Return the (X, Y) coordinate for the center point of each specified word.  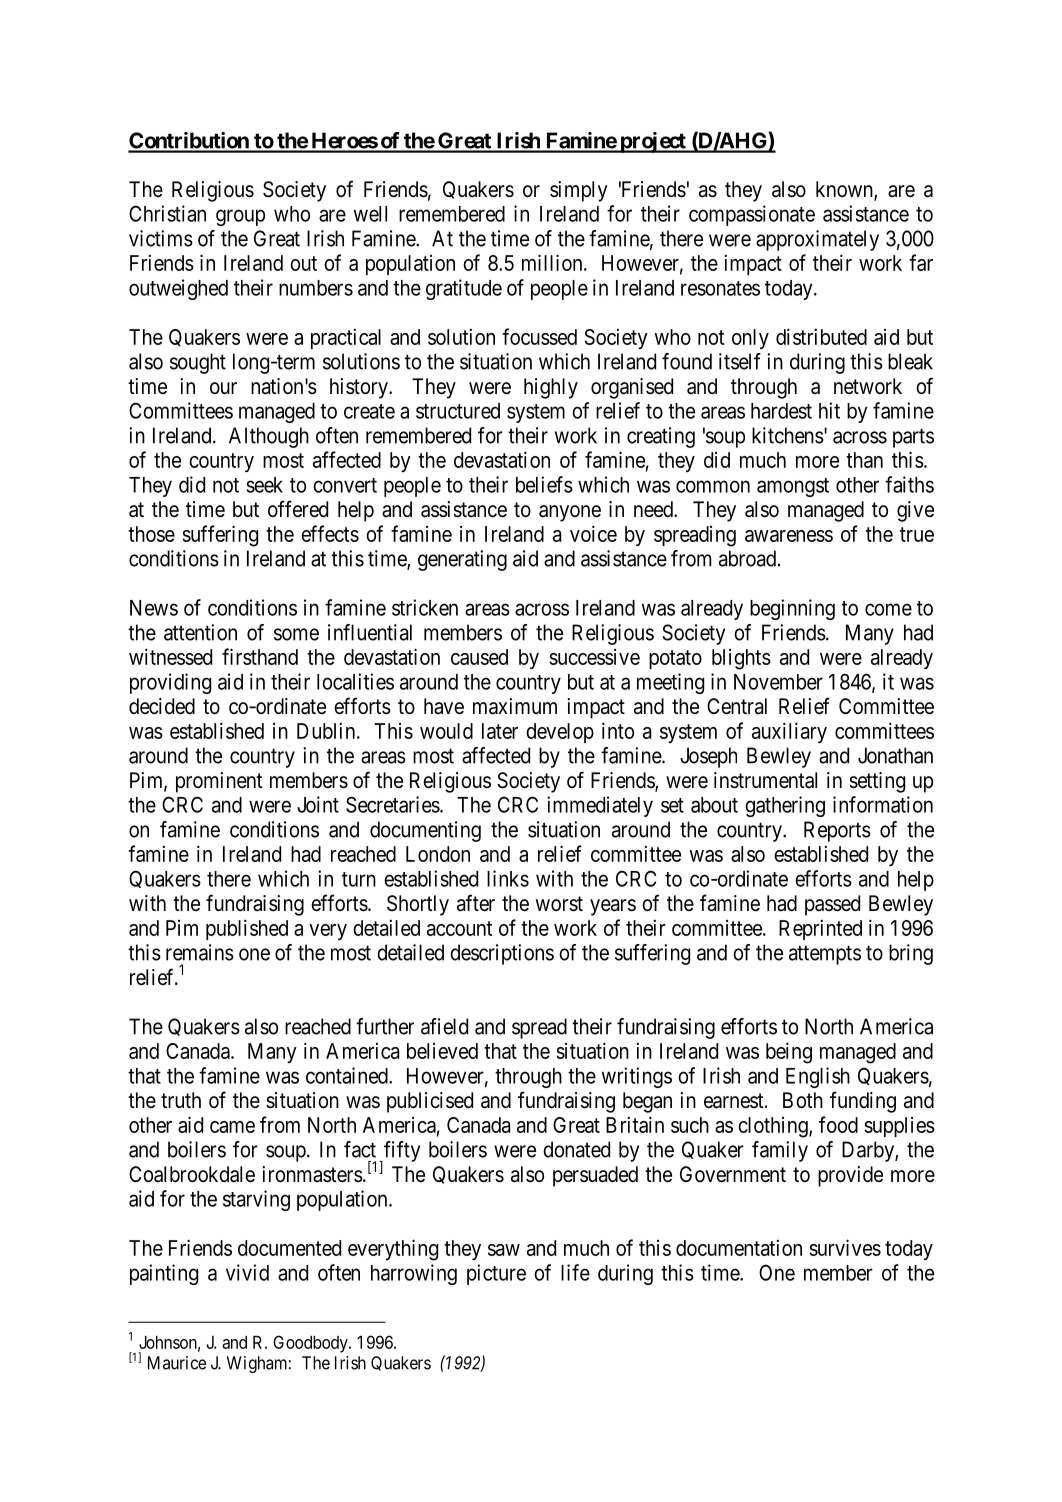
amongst (793, 487)
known (845, 190)
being (789, 1053)
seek (264, 485)
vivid (247, 1272)
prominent (219, 782)
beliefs (544, 484)
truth (181, 1100)
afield (444, 1026)
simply (579, 191)
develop (560, 733)
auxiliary (789, 732)
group (240, 217)
